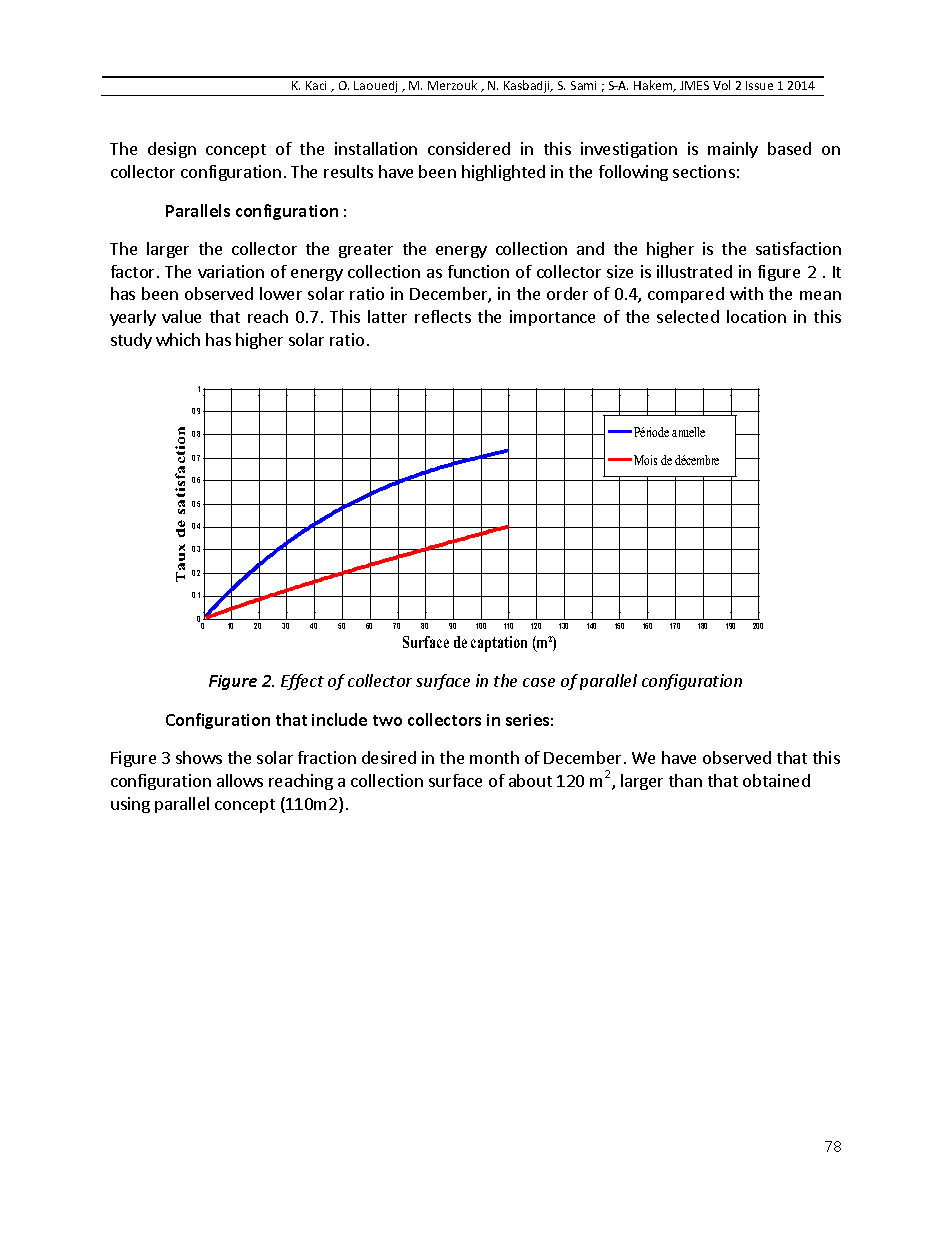  What do you see at coordinates (178, 339) in the page?
I see `which` at bounding box center [178, 339].
